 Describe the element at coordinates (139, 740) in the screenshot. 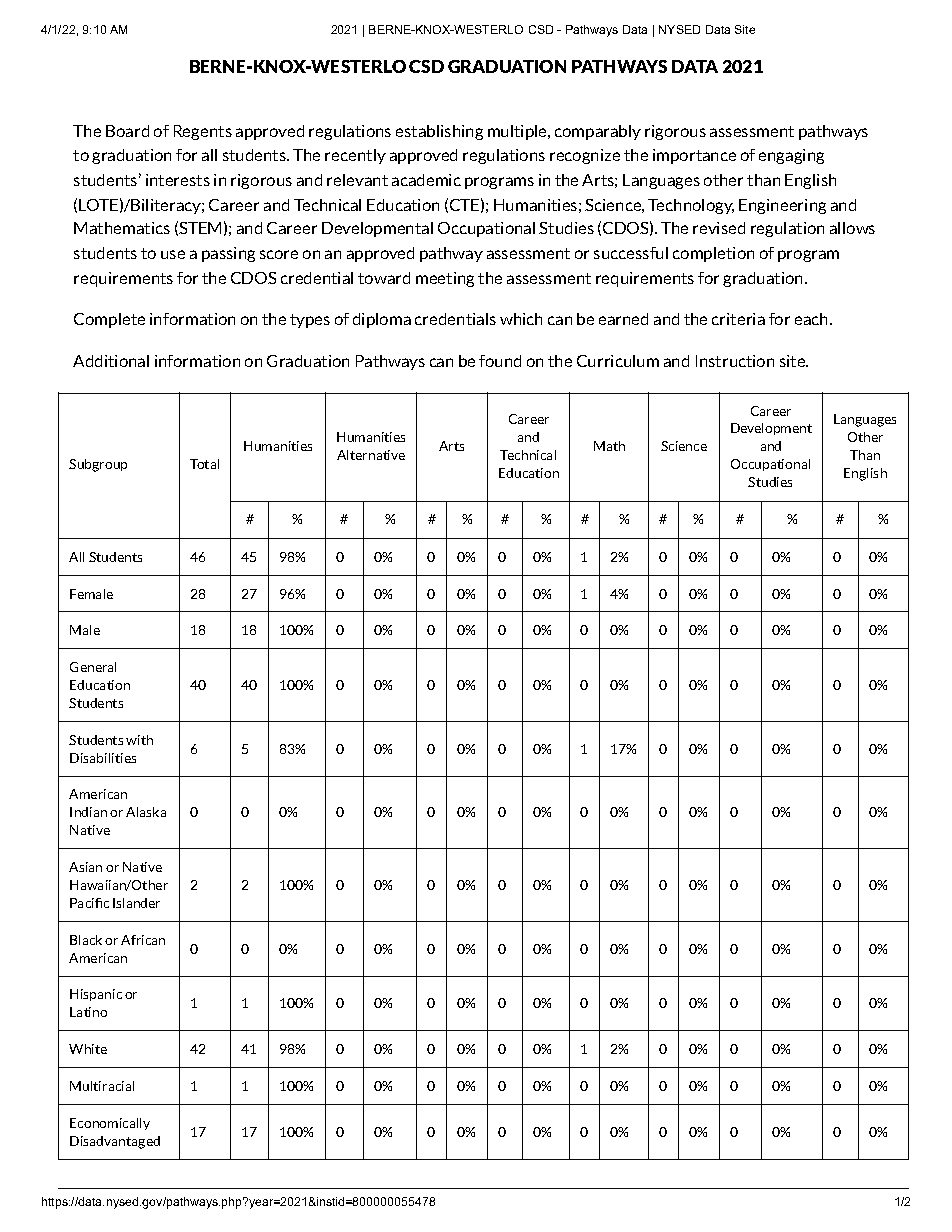

I see `with` at that location.
